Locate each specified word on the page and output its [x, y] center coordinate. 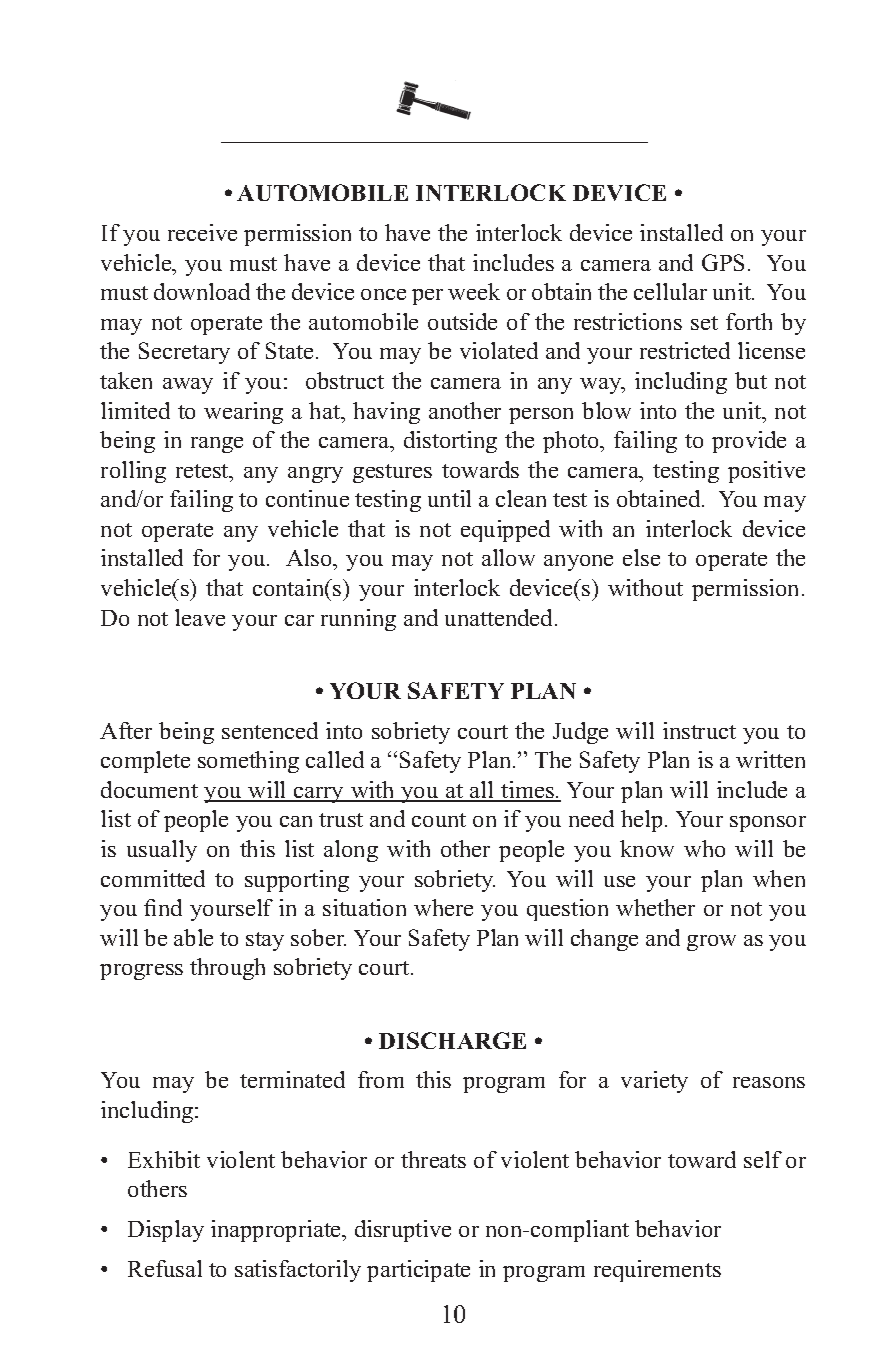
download [202, 291]
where [443, 907]
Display [166, 1231]
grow [711, 943]
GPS [723, 262]
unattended [500, 617]
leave [200, 617]
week [474, 291]
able [193, 937]
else [641, 557]
